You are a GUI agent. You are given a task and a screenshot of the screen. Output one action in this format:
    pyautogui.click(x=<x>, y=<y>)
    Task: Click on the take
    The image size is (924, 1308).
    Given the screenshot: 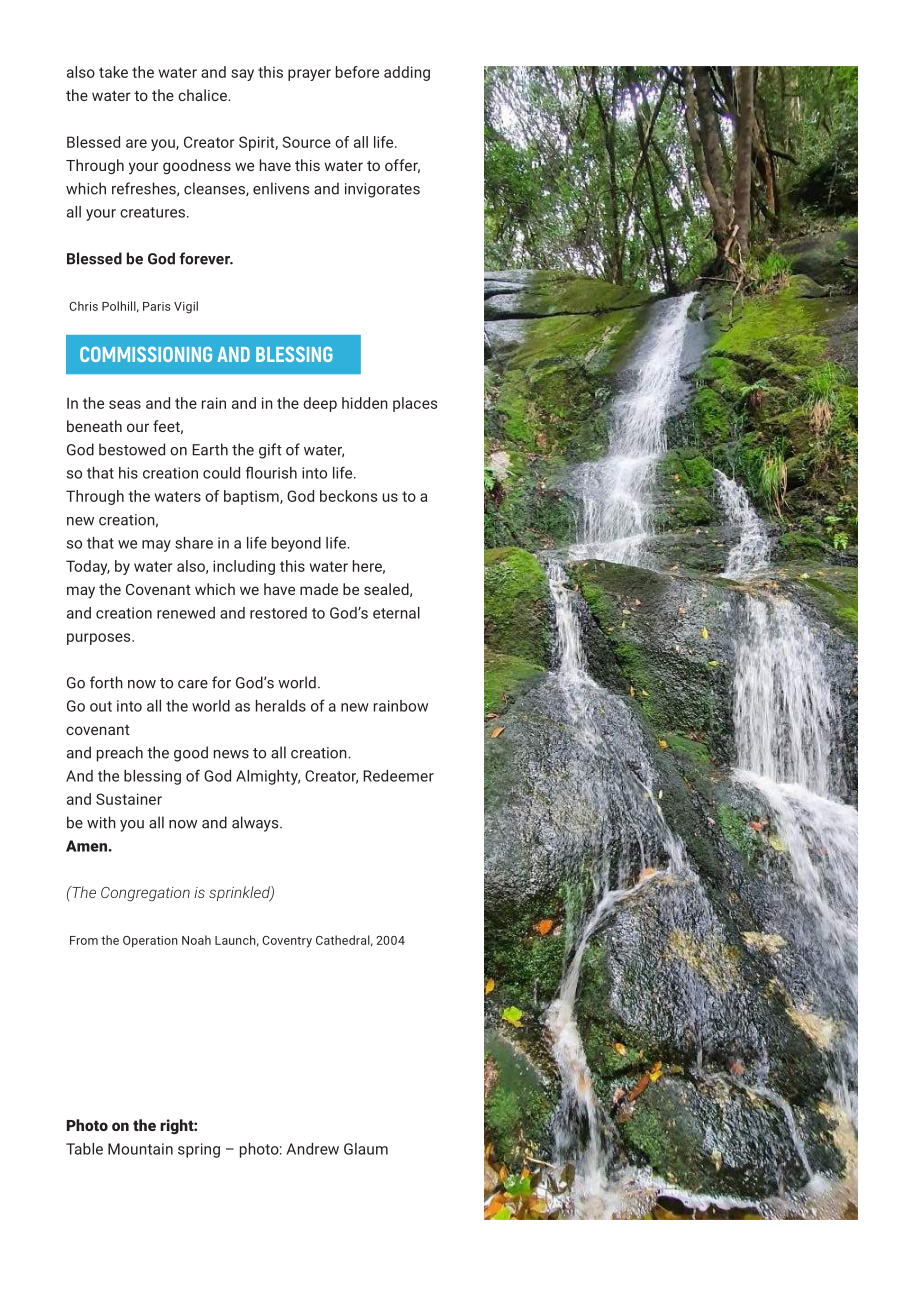 What is the action you would take?
    pyautogui.click(x=113, y=72)
